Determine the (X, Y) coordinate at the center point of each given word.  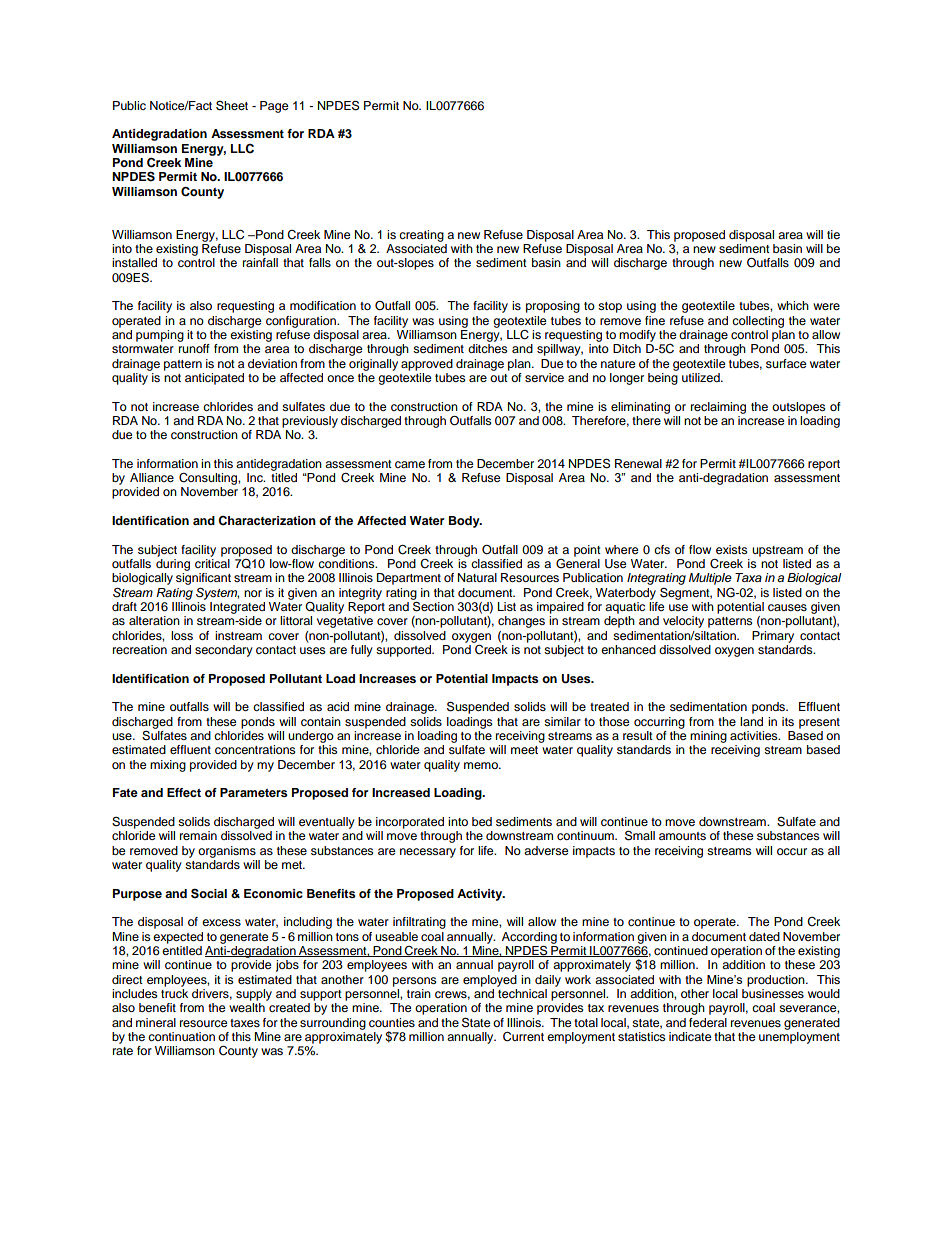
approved (427, 365)
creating (421, 236)
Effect (184, 792)
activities (755, 735)
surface (786, 363)
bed (482, 821)
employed (490, 981)
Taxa (748, 577)
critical (212, 563)
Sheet (232, 105)
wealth (247, 1007)
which (793, 305)
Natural (477, 577)
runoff (194, 348)
